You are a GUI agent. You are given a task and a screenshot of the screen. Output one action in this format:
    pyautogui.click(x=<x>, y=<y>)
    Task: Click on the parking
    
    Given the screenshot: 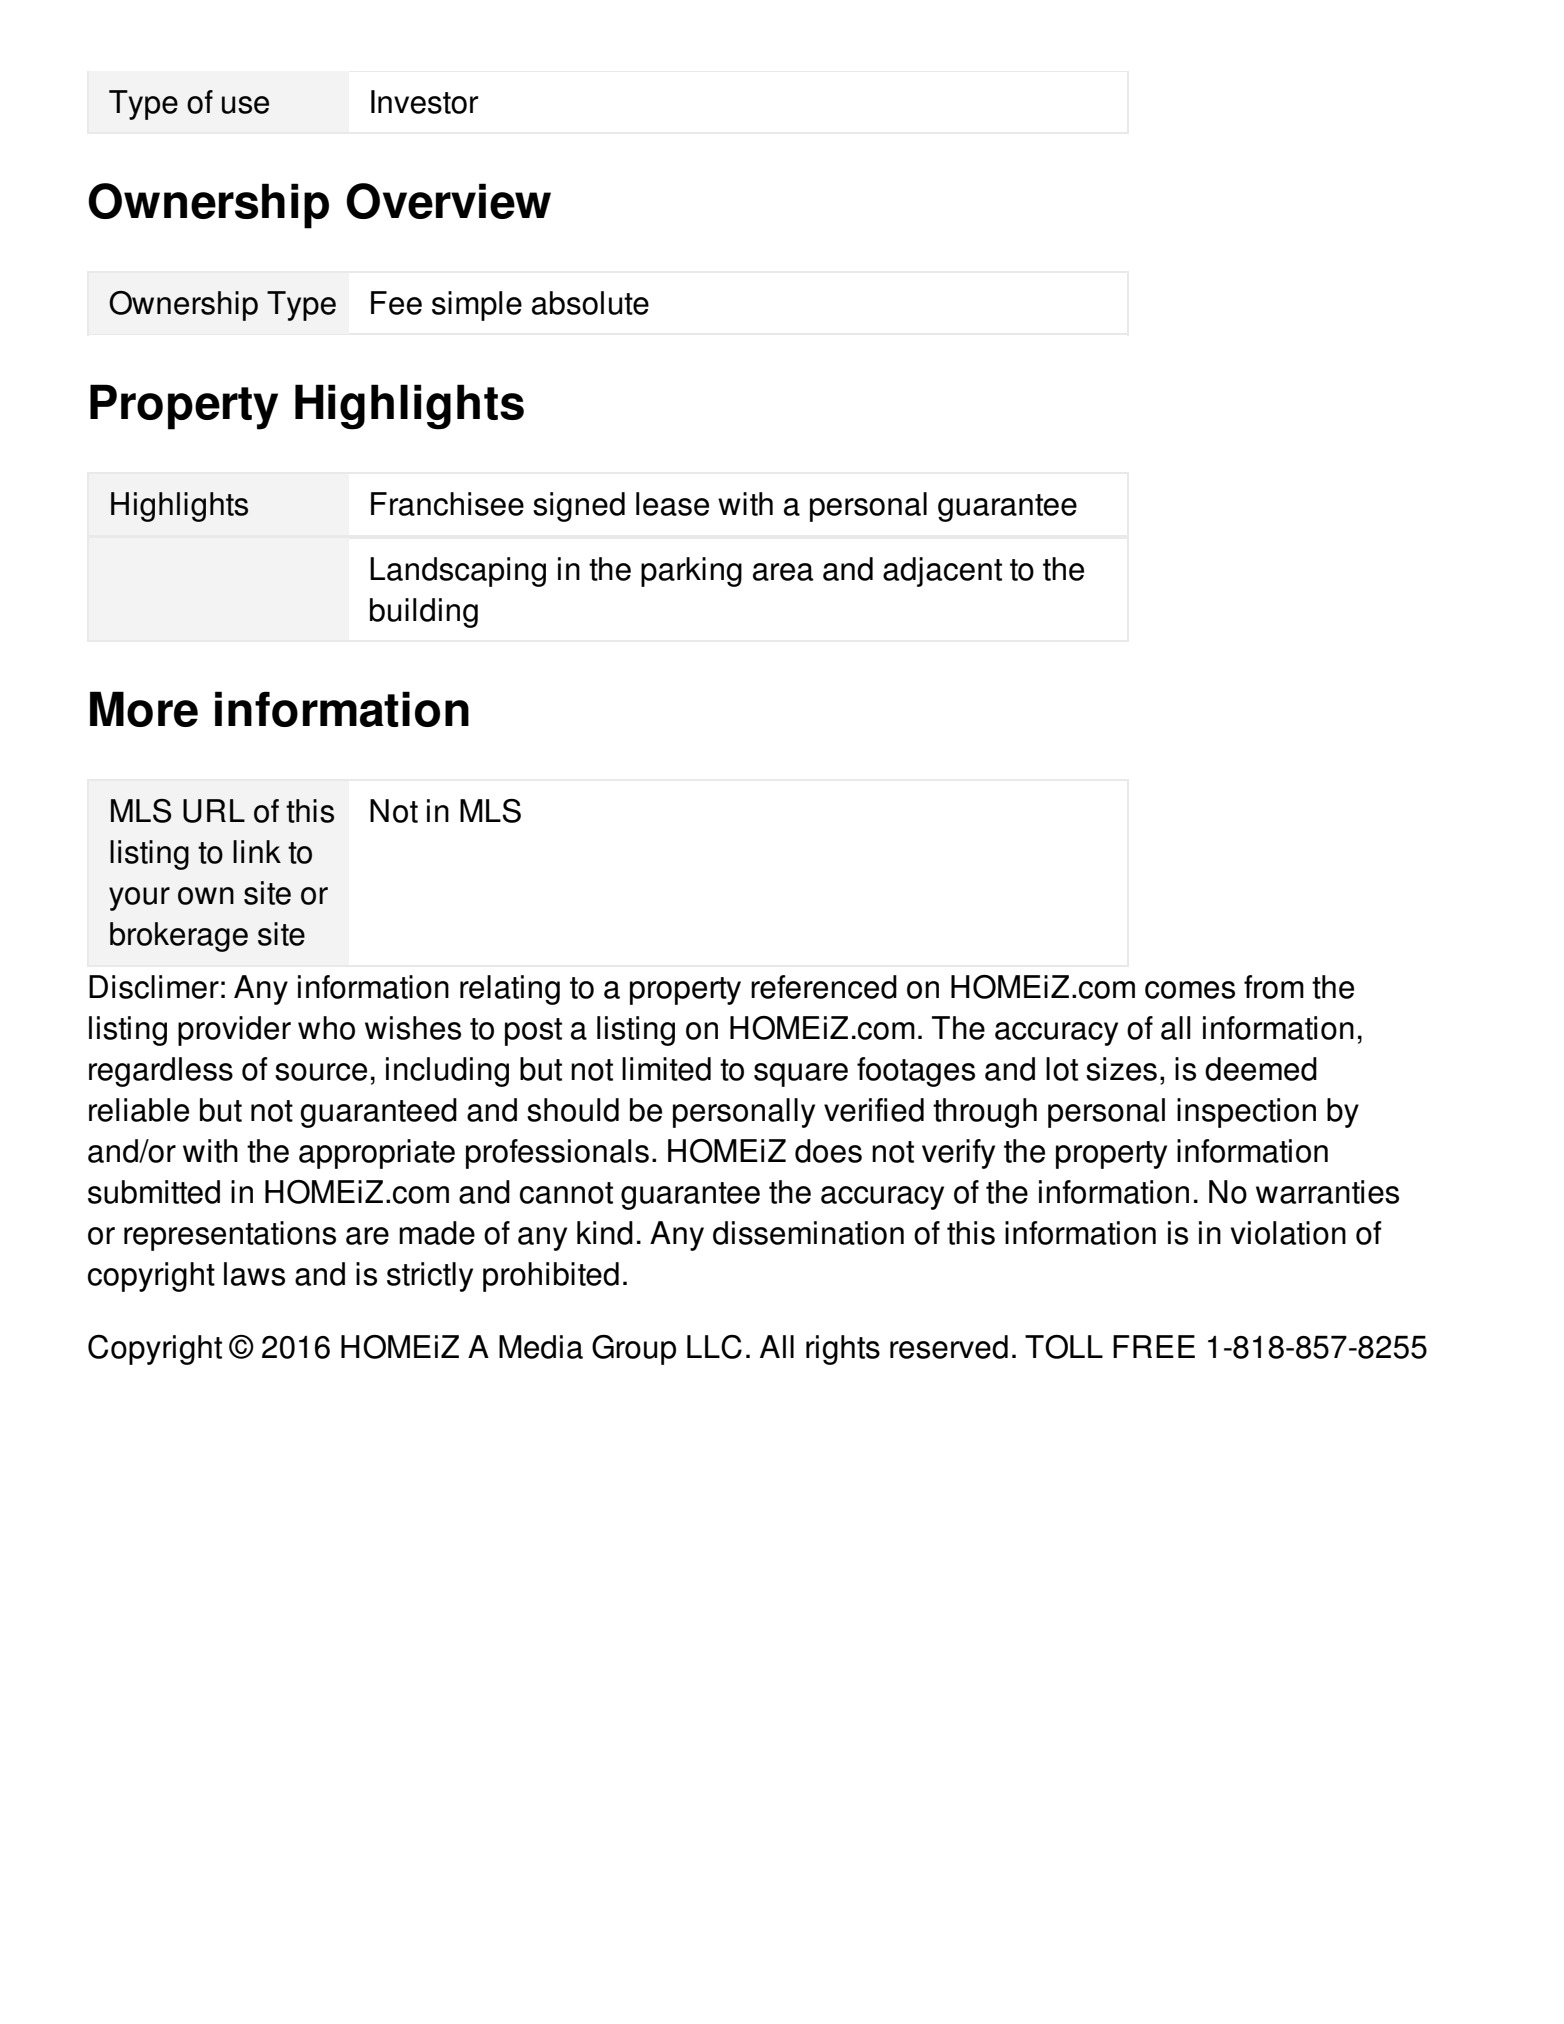 What is the action you would take?
    pyautogui.click(x=691, y=572)
